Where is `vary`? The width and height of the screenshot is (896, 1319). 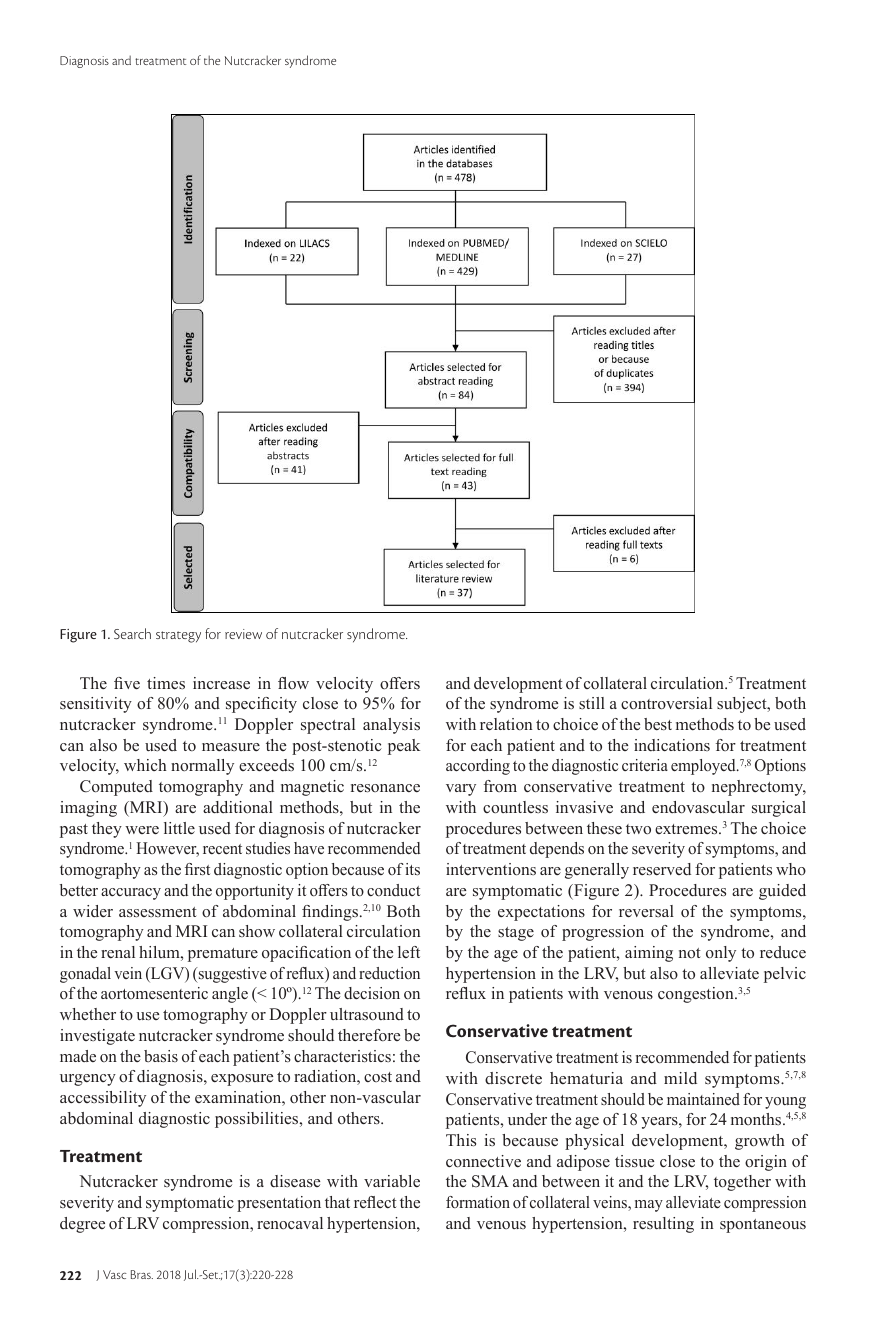 vary is located at coordinates (461, 790).
